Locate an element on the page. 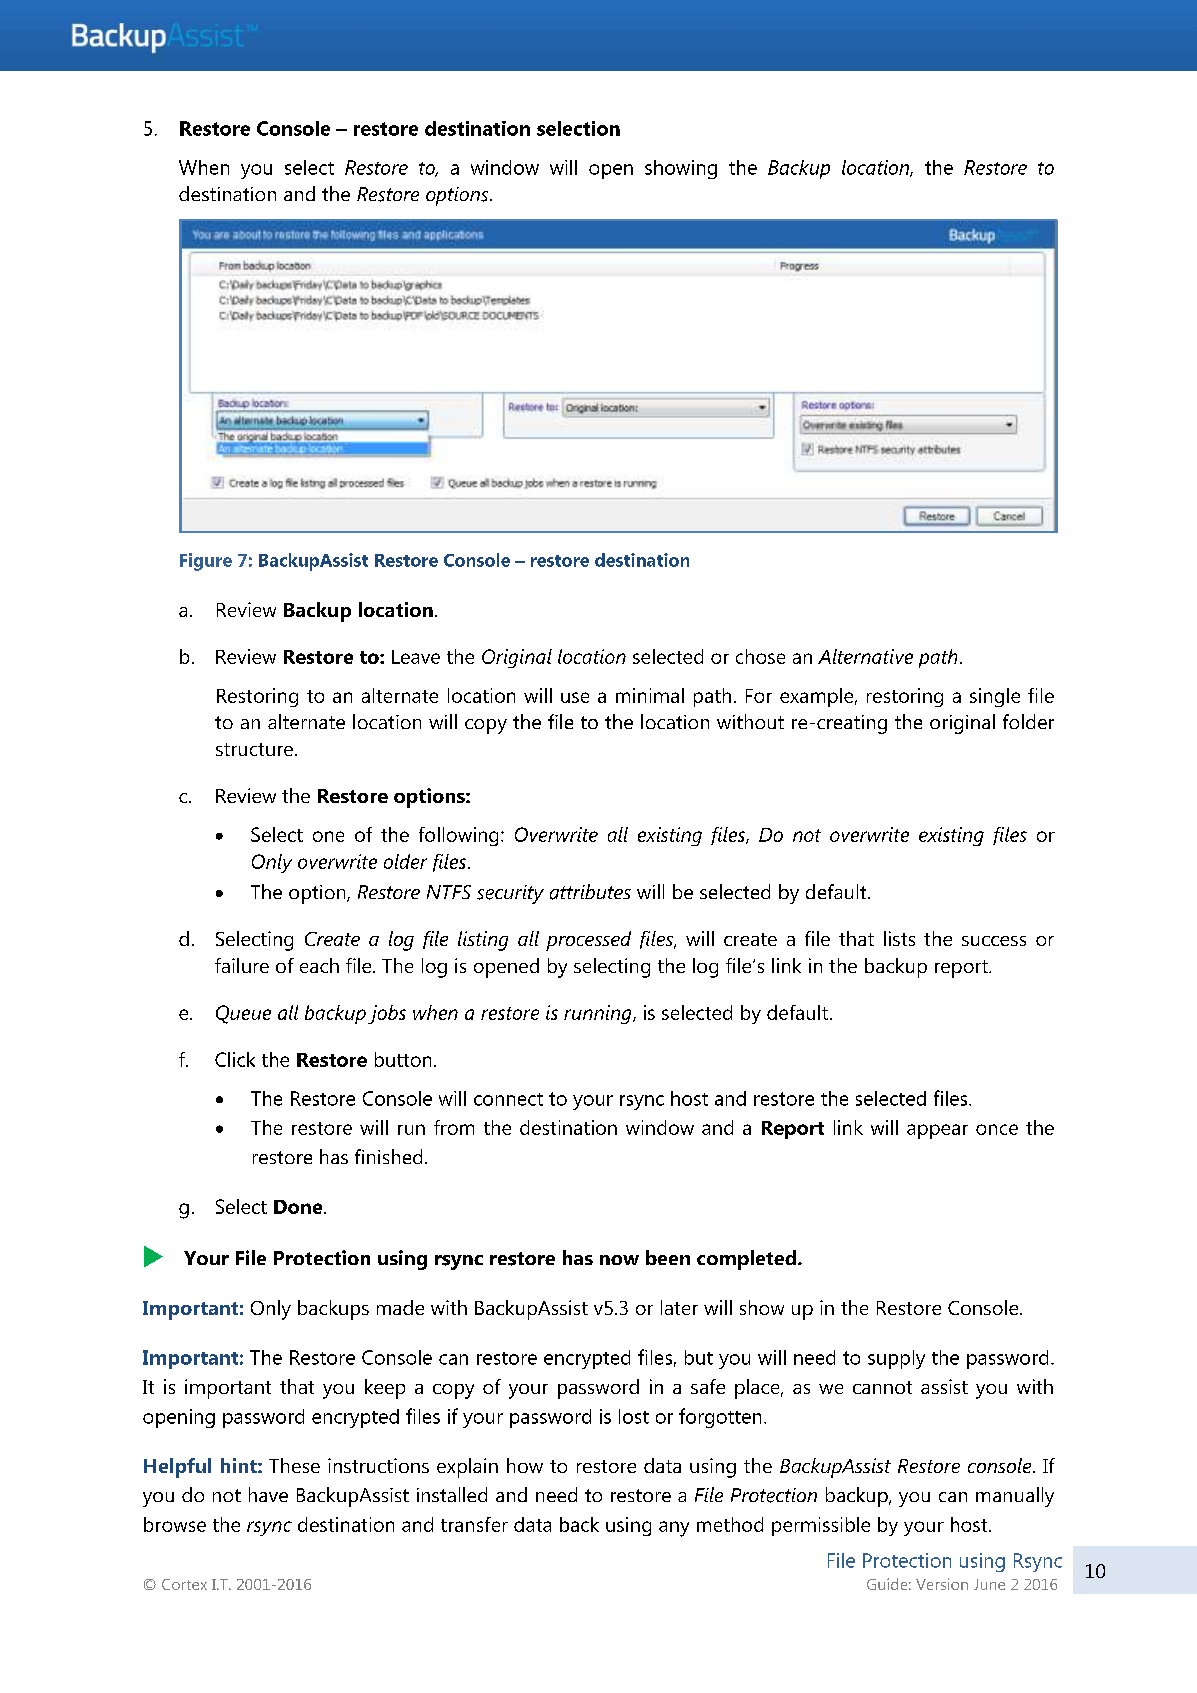  transfer is located at coordinates (474, 1524).
